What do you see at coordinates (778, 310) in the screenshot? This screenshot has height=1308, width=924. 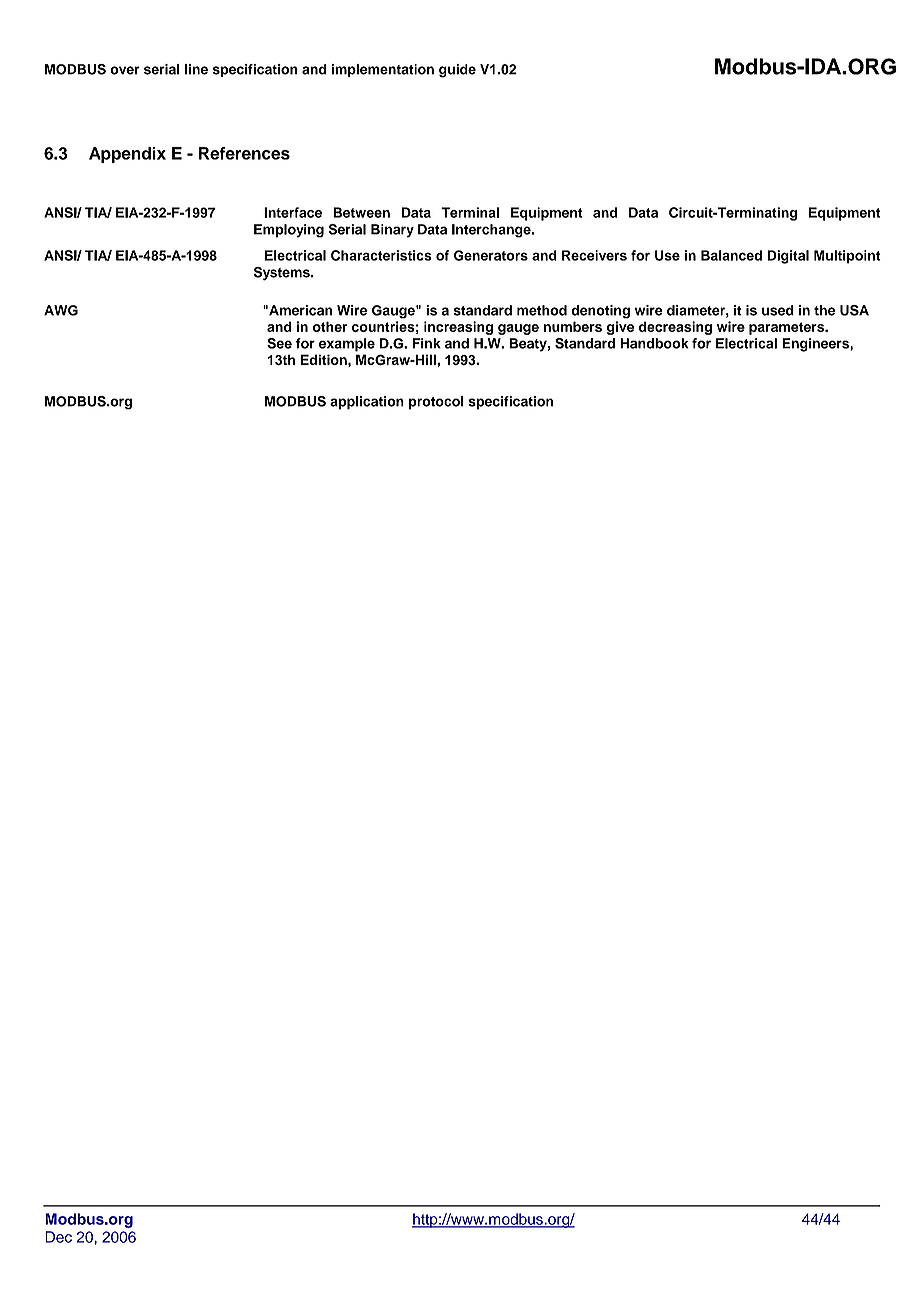 I see `used` at bounding box center [778, 310].
